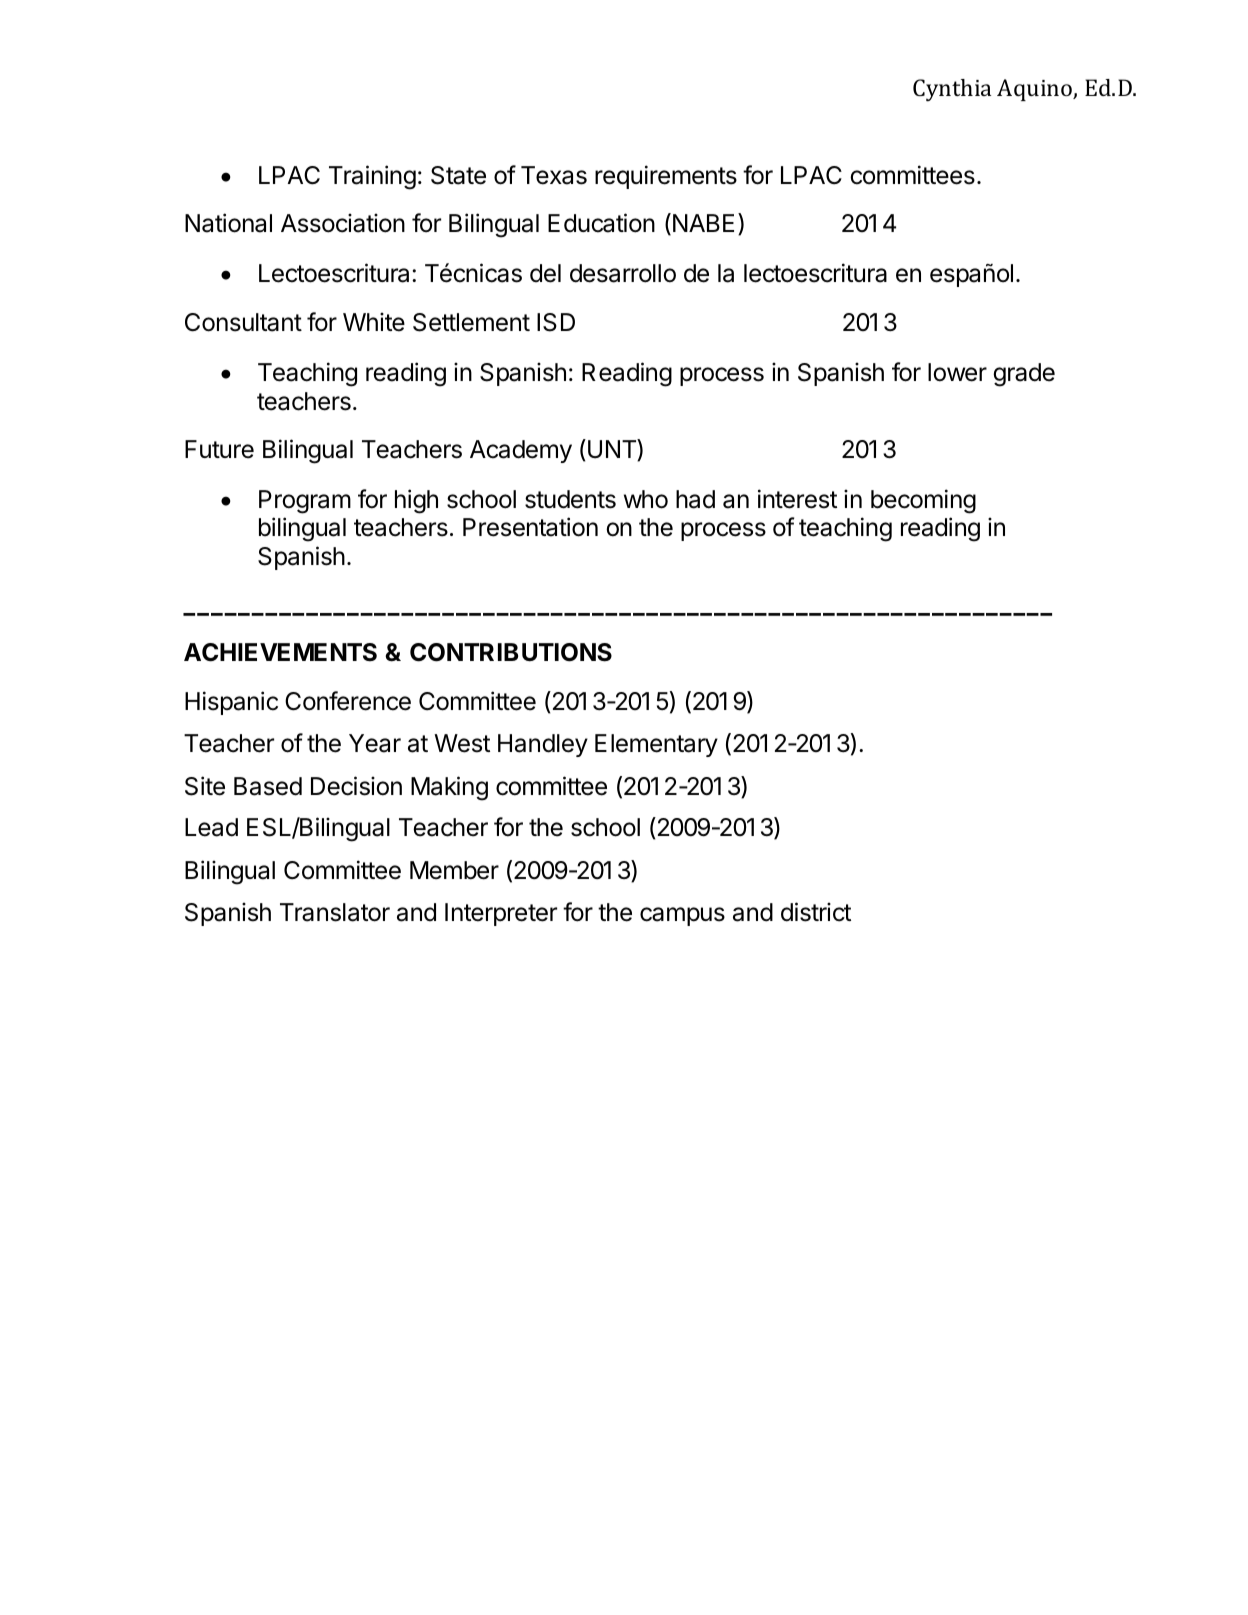  Describe the element at coordinates (219, 449) in the screenshot. I see `Future` at that location.
